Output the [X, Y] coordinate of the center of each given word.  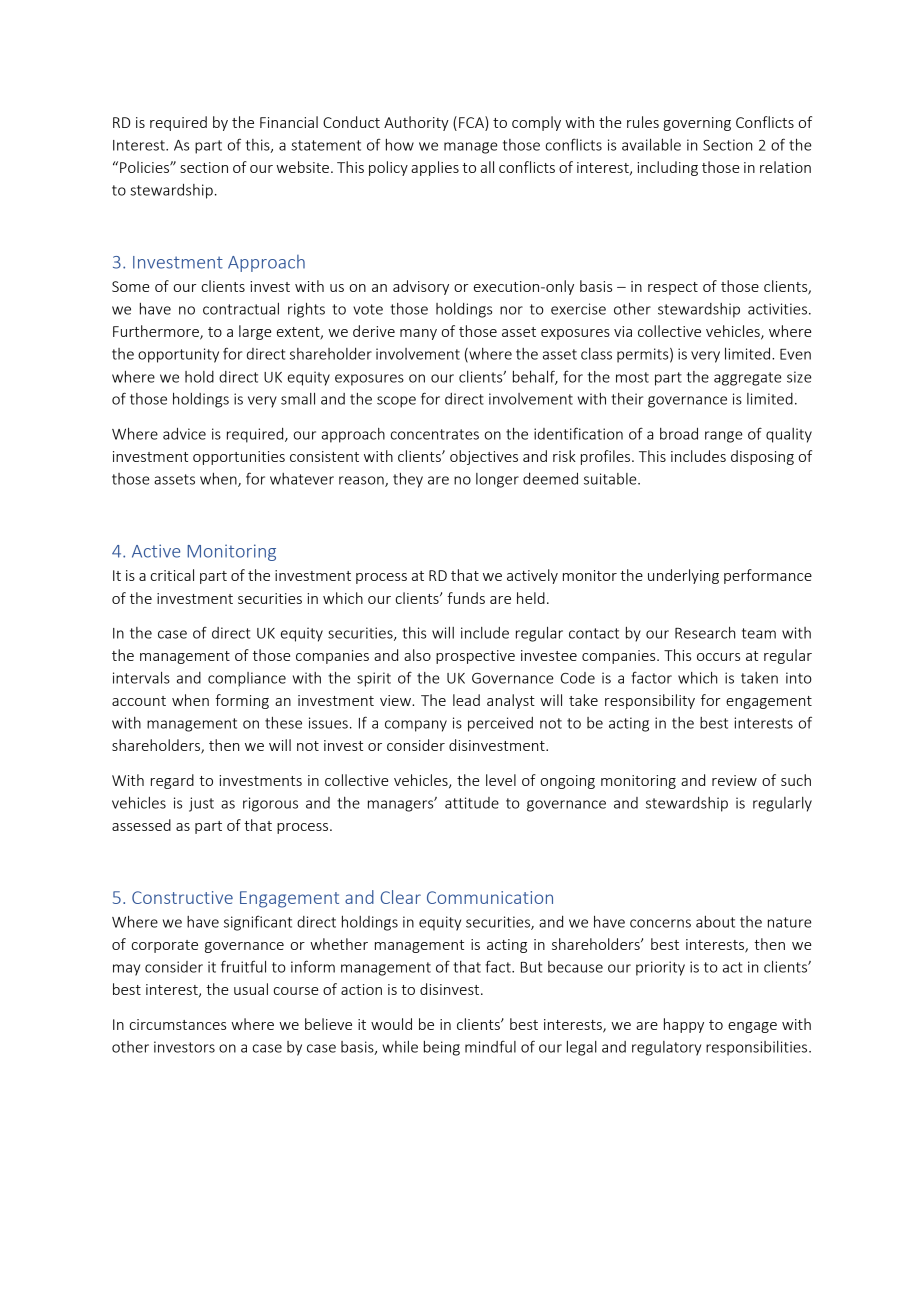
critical [172, 575]
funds [466, 598]
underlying [683, 576]
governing [697, 124]
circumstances [178, 1024]
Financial [289, 122]
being [442, 1048]
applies [435, 168]
